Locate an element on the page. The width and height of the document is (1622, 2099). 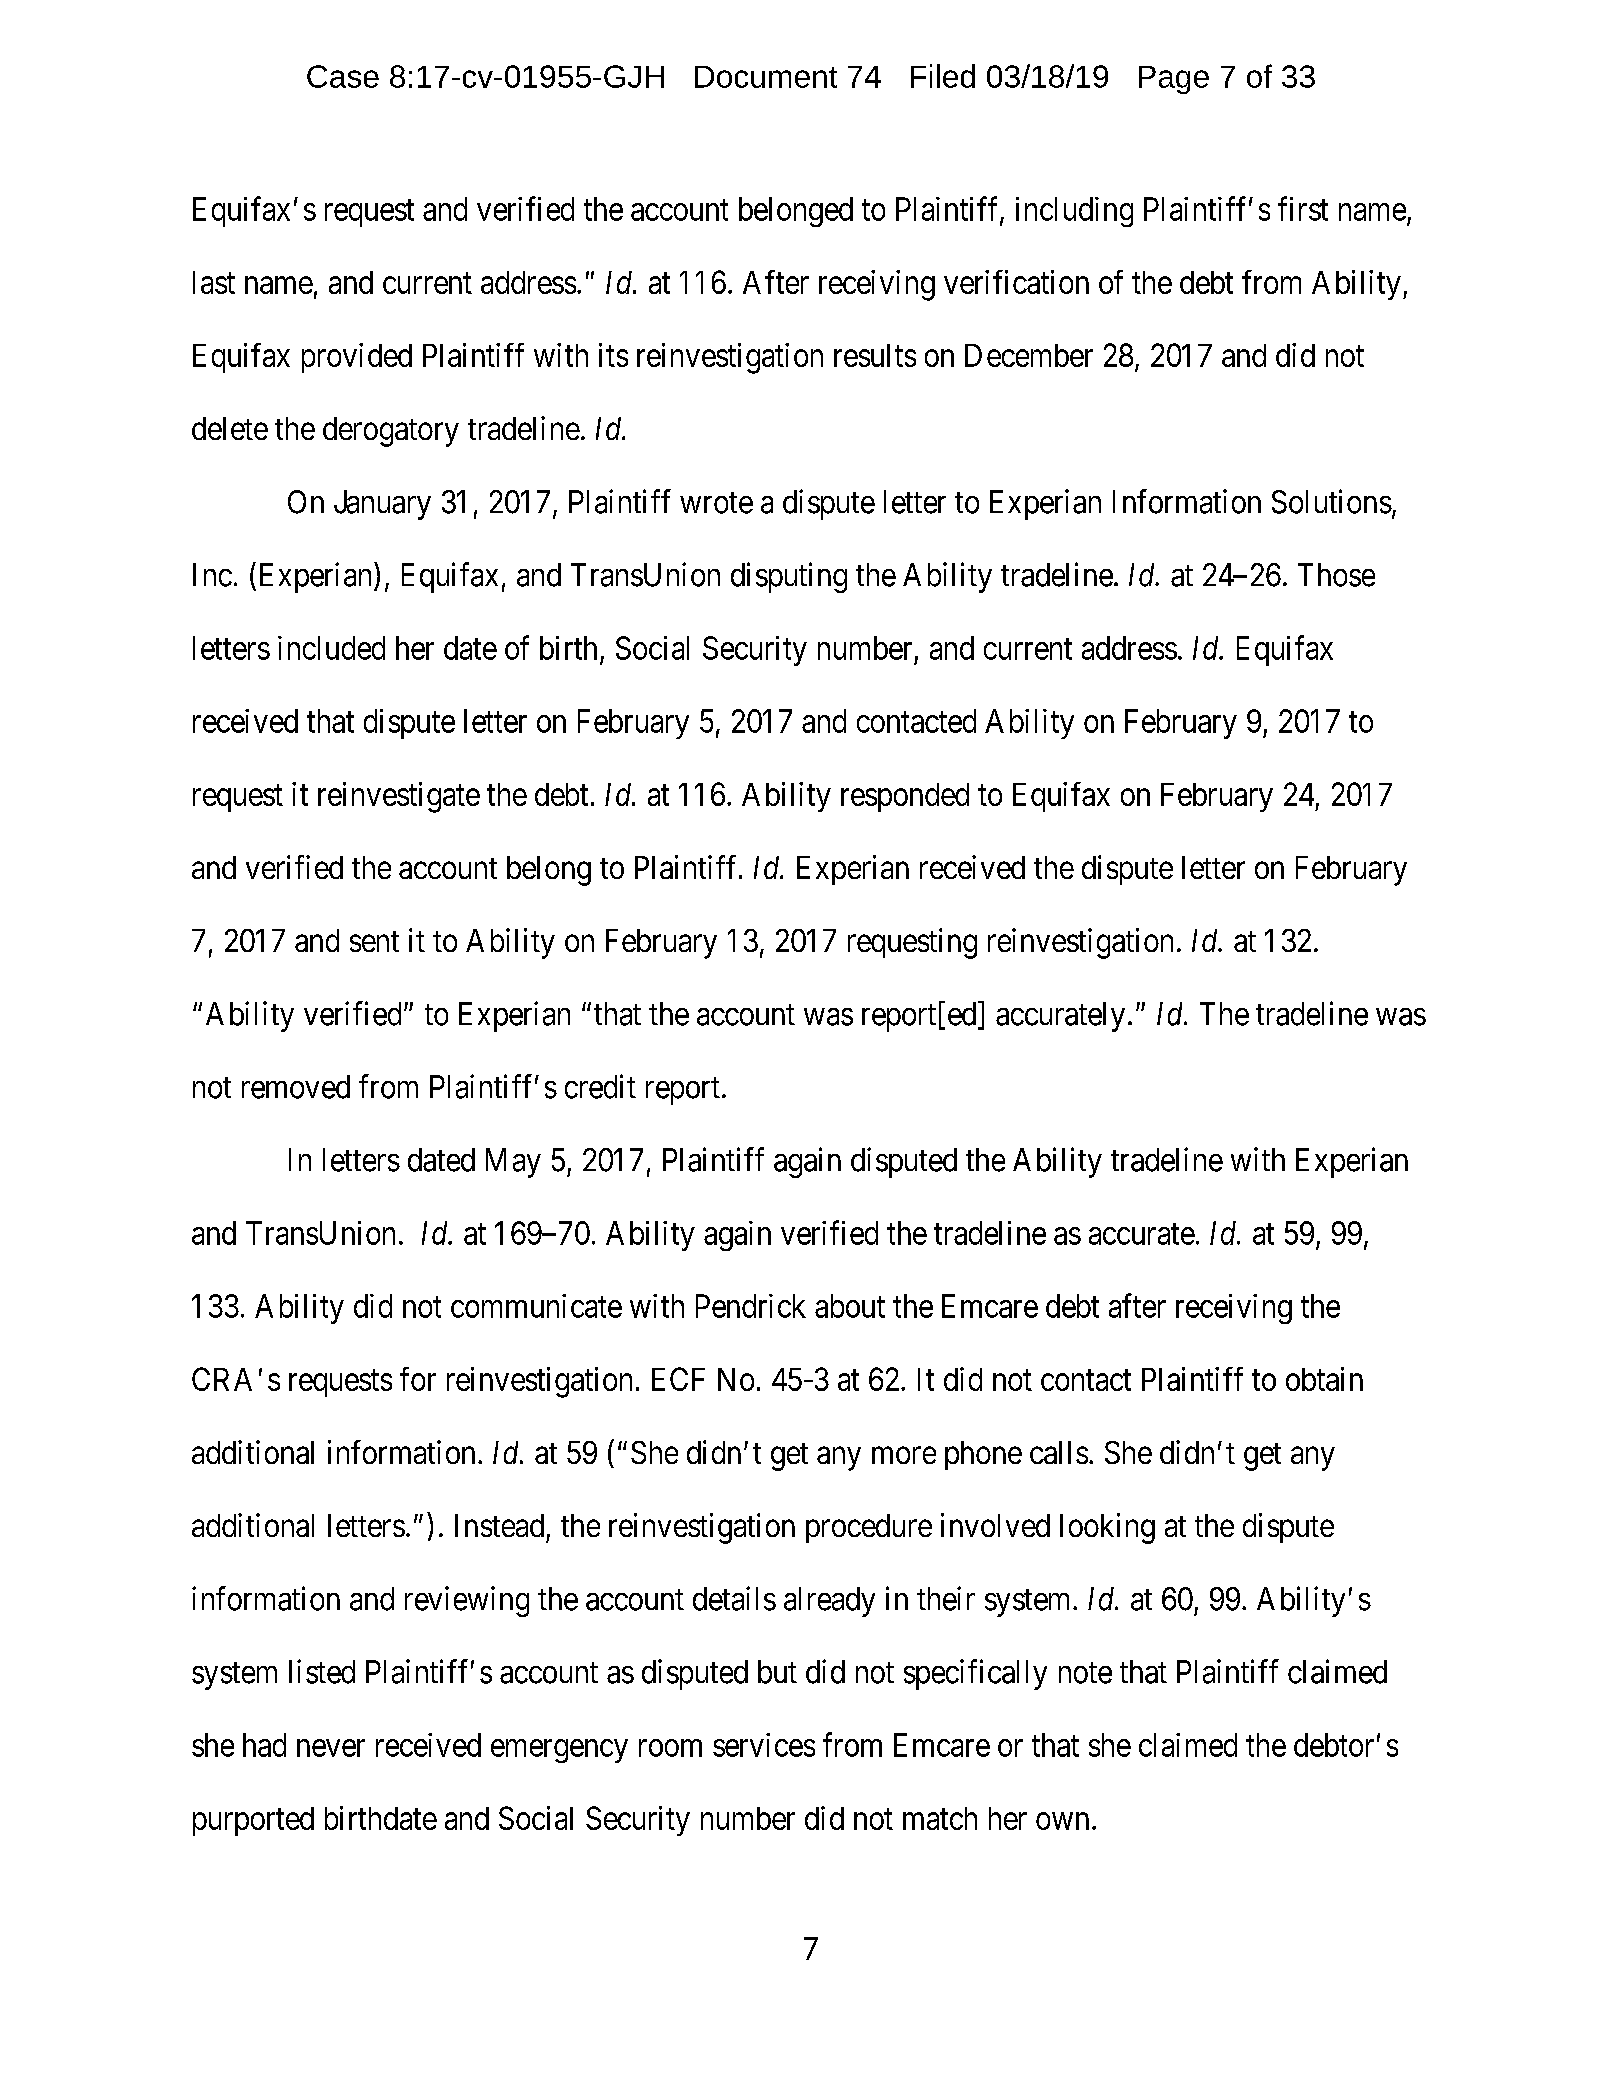
included is located at coordinates (331, 648).
